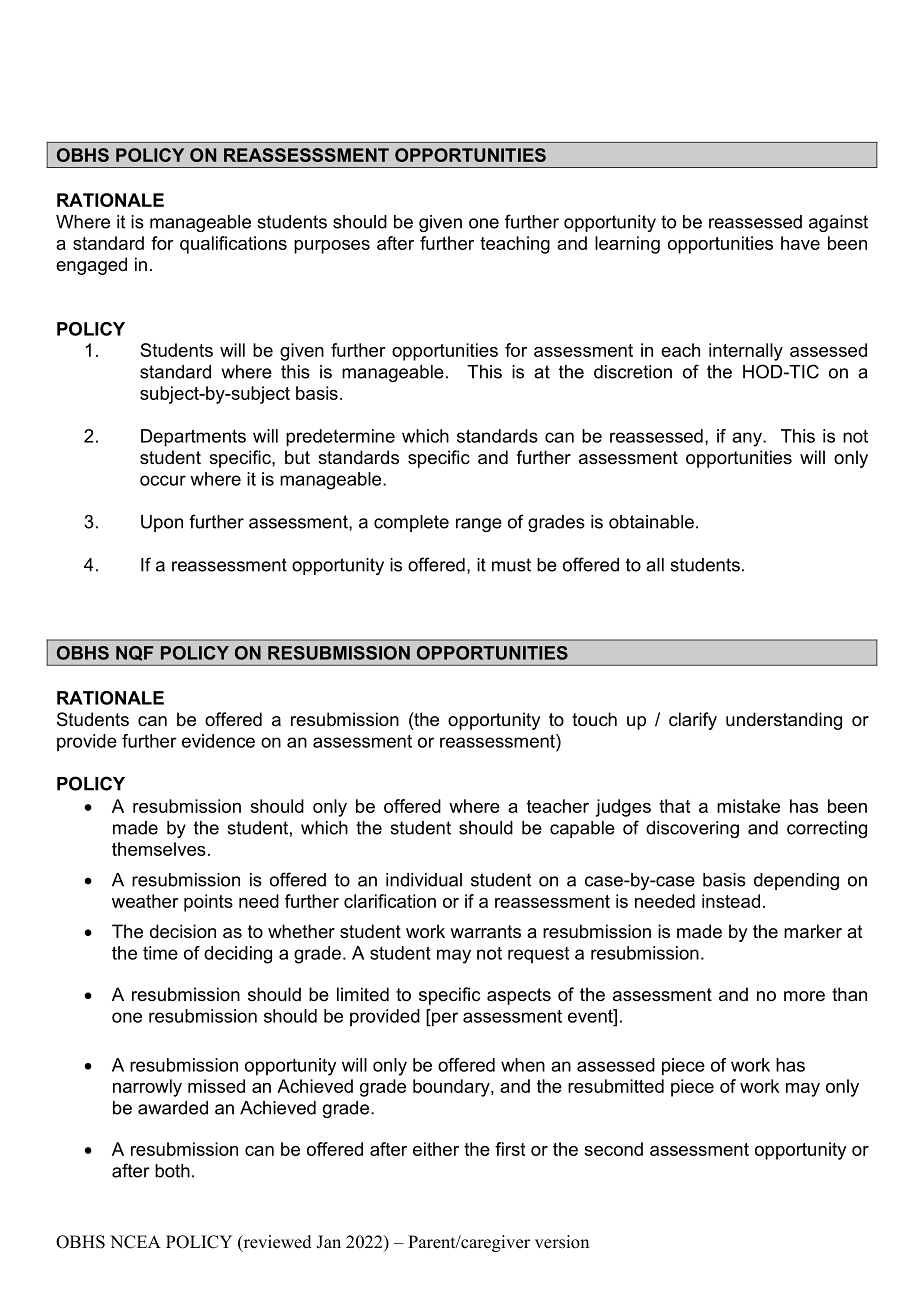 This image has width=924, height=1308. What do you see at coordinates (332, 247) in the image?
I see `purposes` at bounding box center [332, 247].
